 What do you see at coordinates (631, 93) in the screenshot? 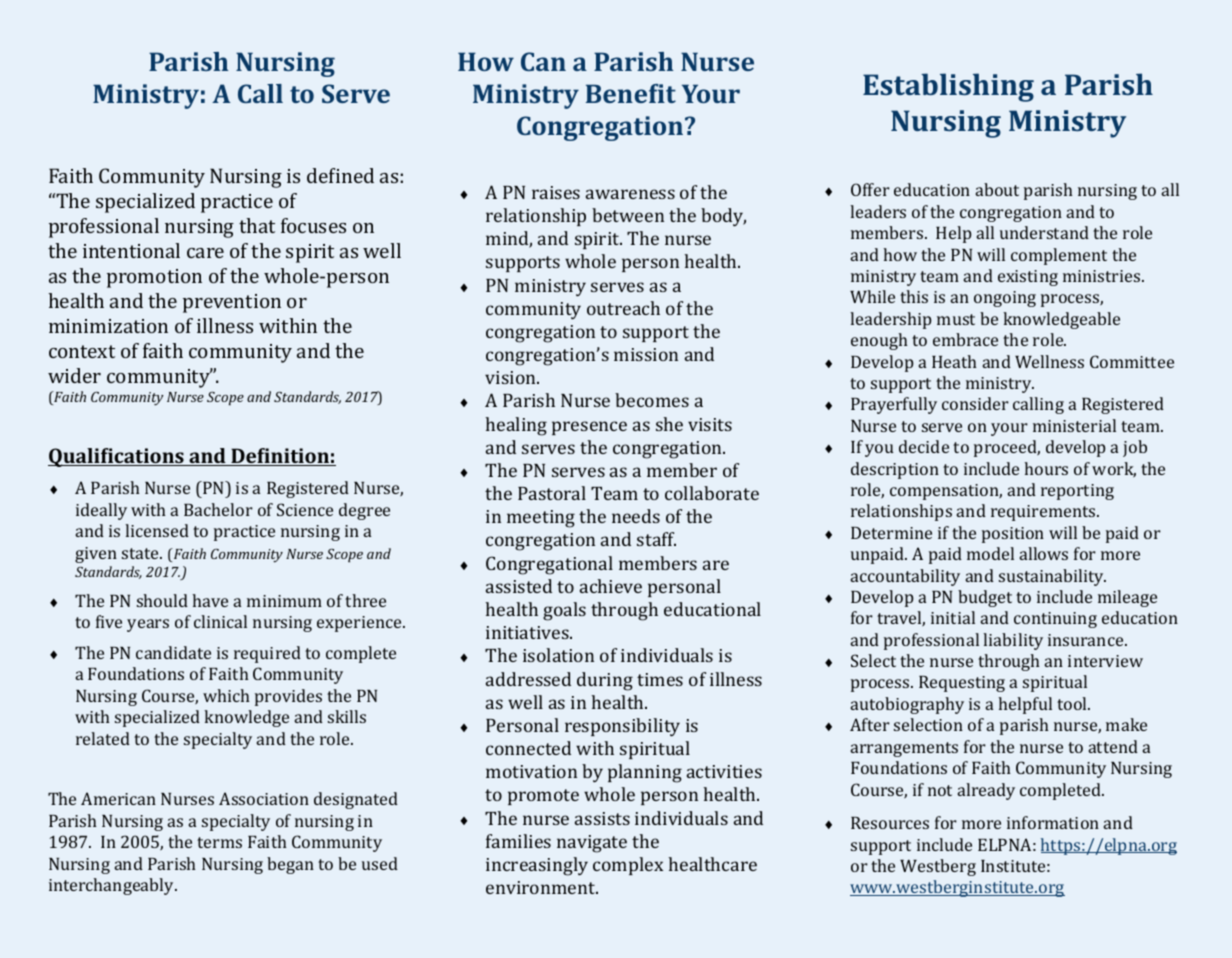
I see `Benefit` at bounding box center [631, 93].
